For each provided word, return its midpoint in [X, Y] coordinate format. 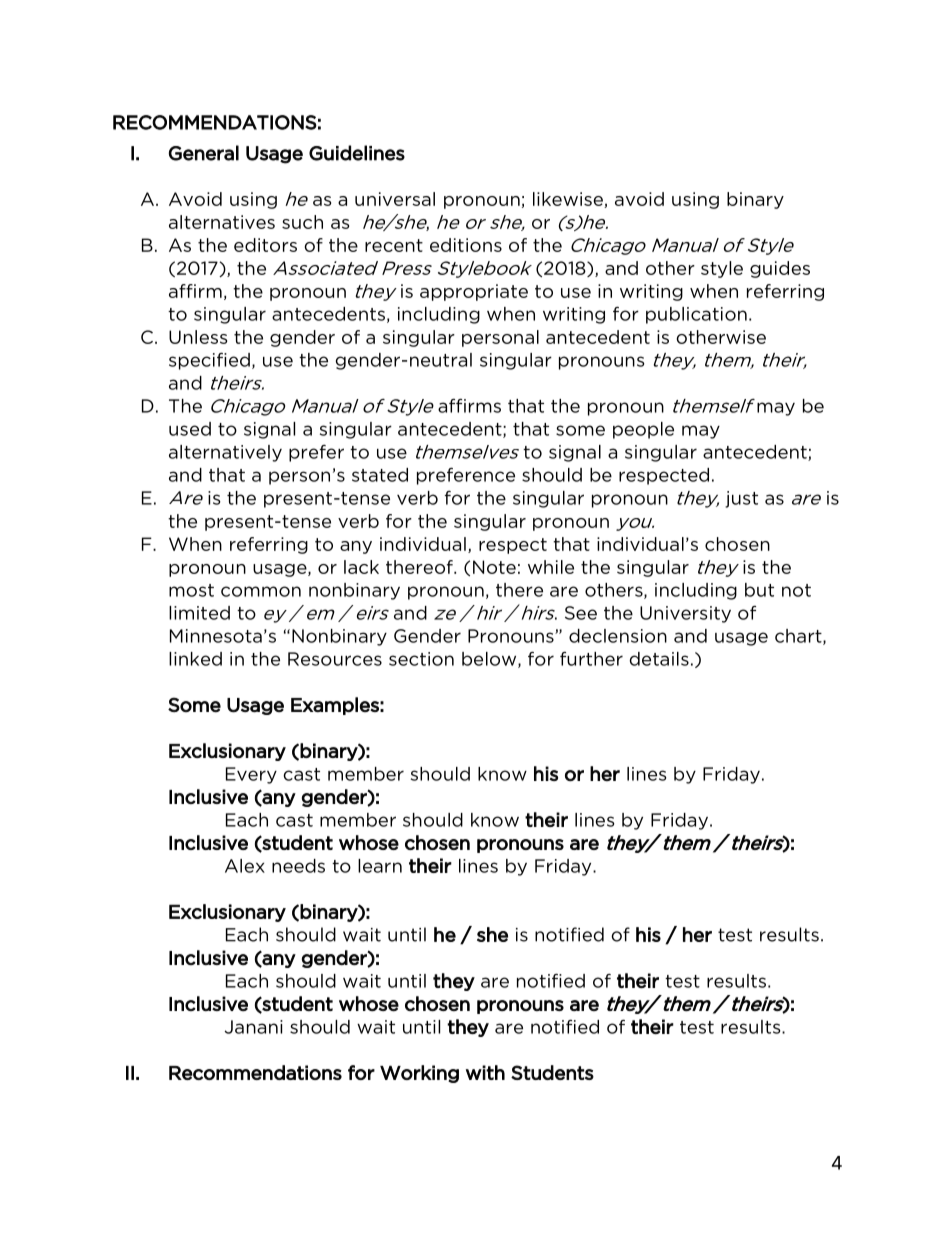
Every [251, 775]
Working [419, 1074]
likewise [569, 200]
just [741, 499]
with [485, 1072]
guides [780, 269]
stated [380, 475]
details [659, 659]
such [302, 222]
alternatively [225, 453]
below [490, 660]
